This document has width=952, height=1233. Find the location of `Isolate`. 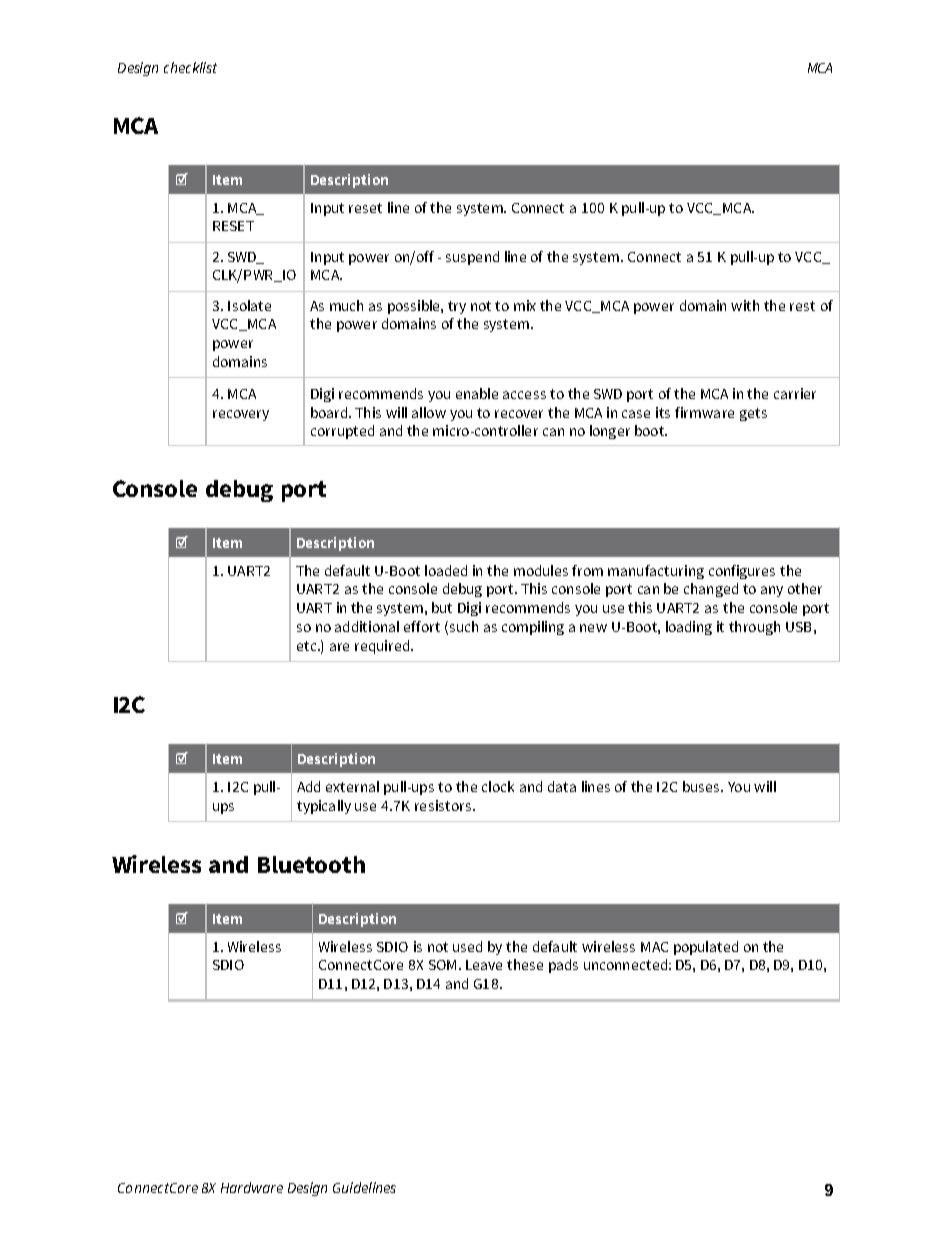

Isolate is located at coordinates (249, 305).
